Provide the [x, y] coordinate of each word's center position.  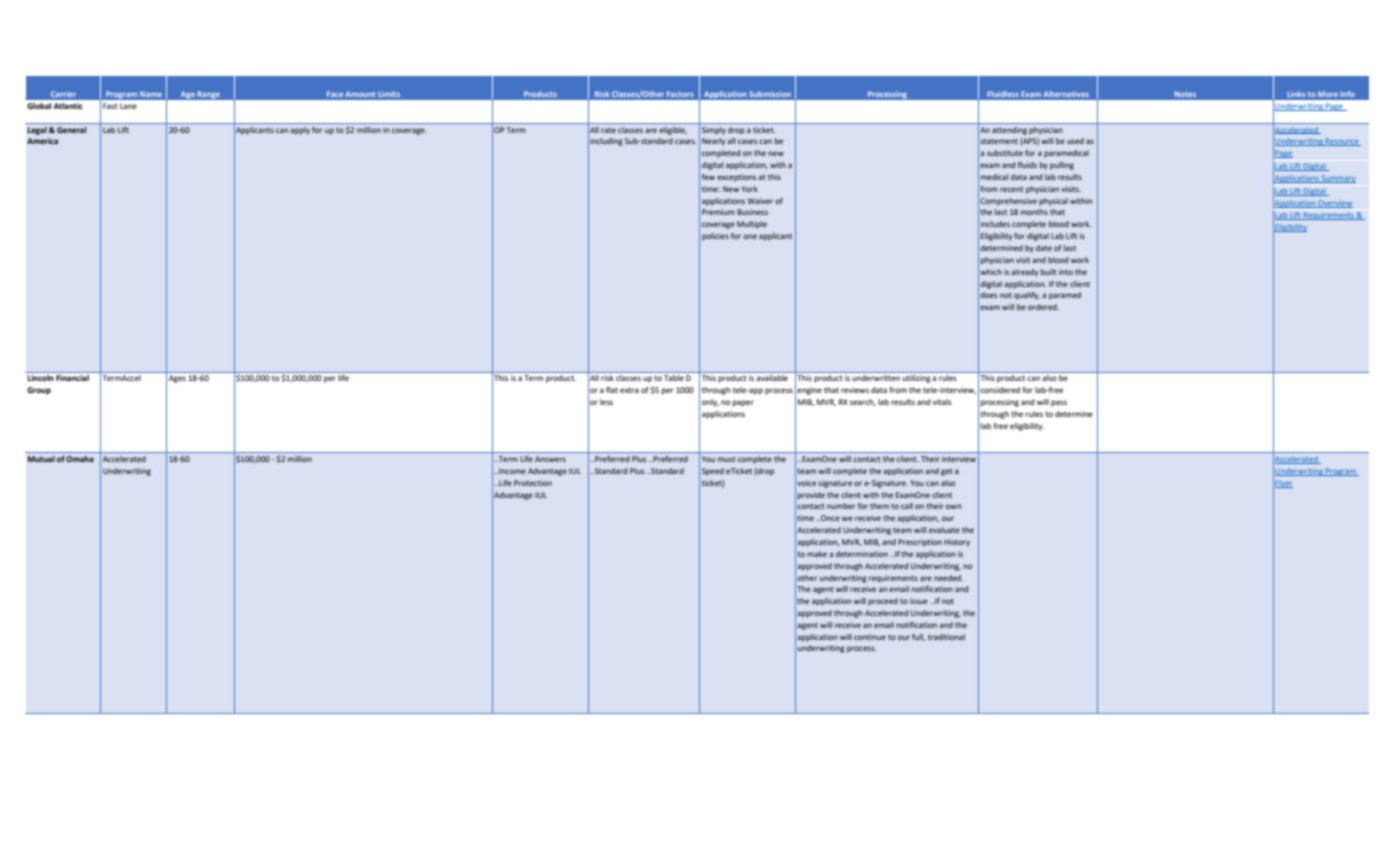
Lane [128, 106]
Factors [680, 94]
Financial [72, 378]
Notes [1185, 94]
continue [870, 637]
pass [1059, 403]
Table [674, 378]
